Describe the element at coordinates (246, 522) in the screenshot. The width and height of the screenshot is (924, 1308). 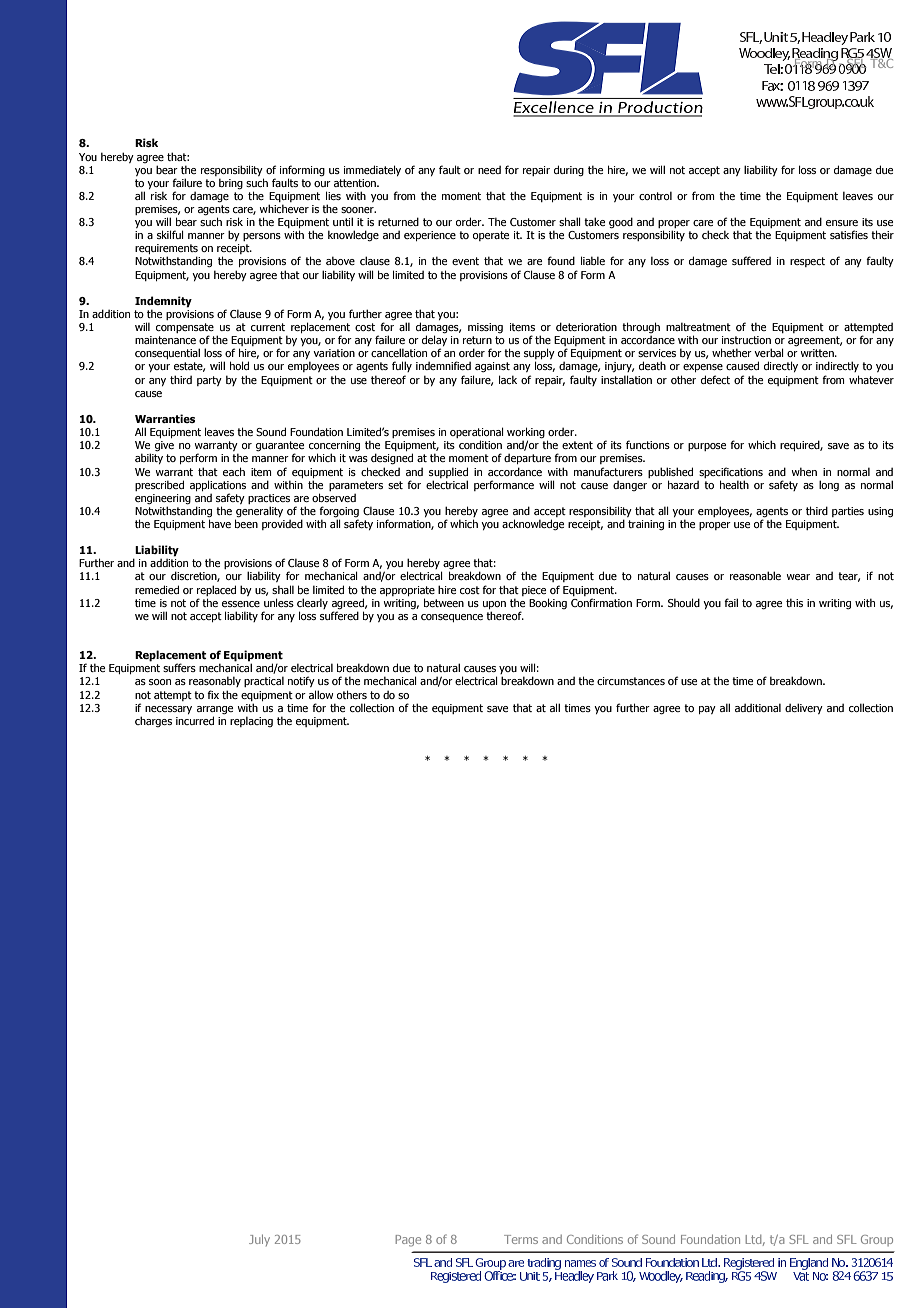
I see `been` at that location.
